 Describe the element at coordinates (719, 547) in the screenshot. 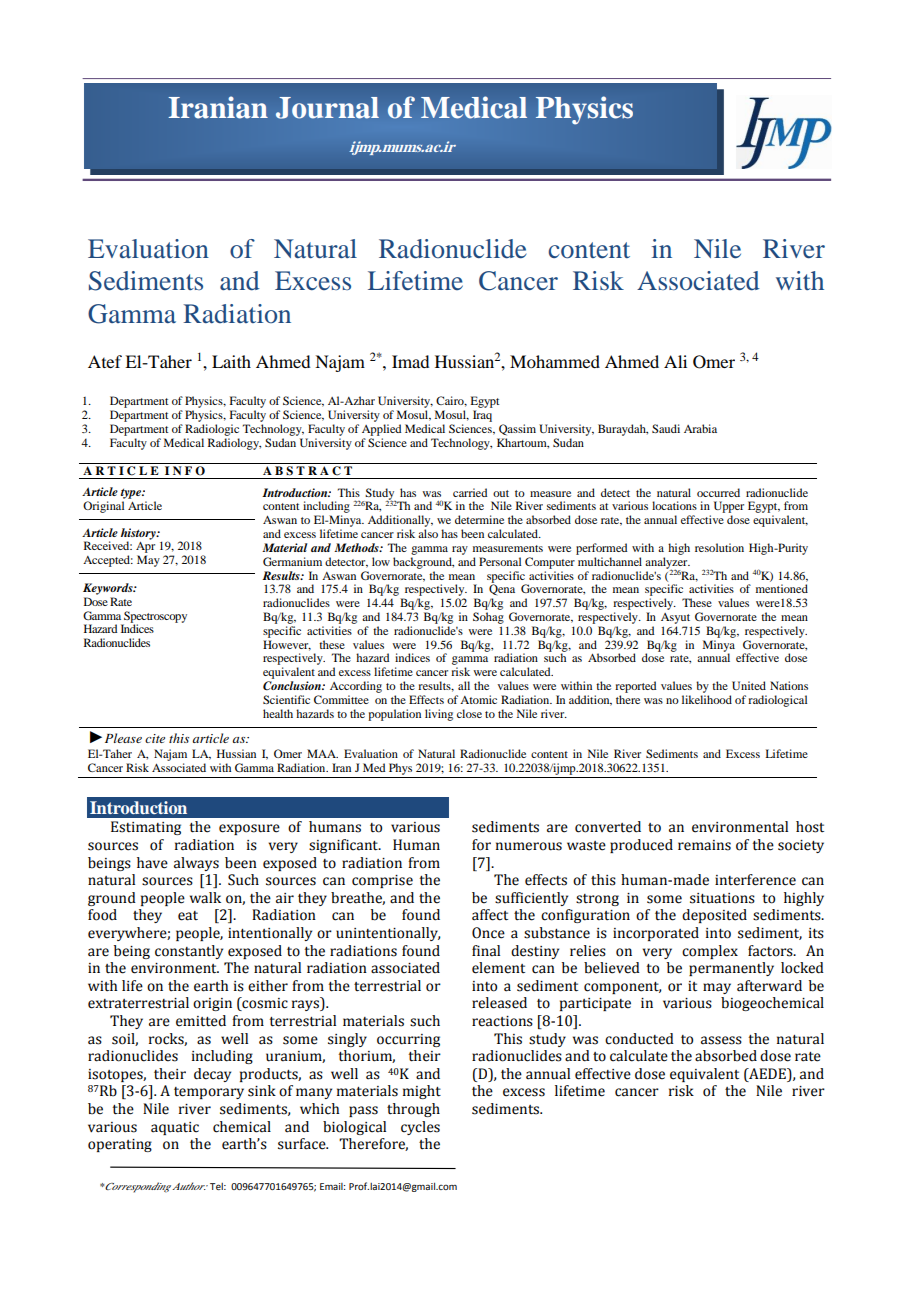

I see `resolution` at that location.
